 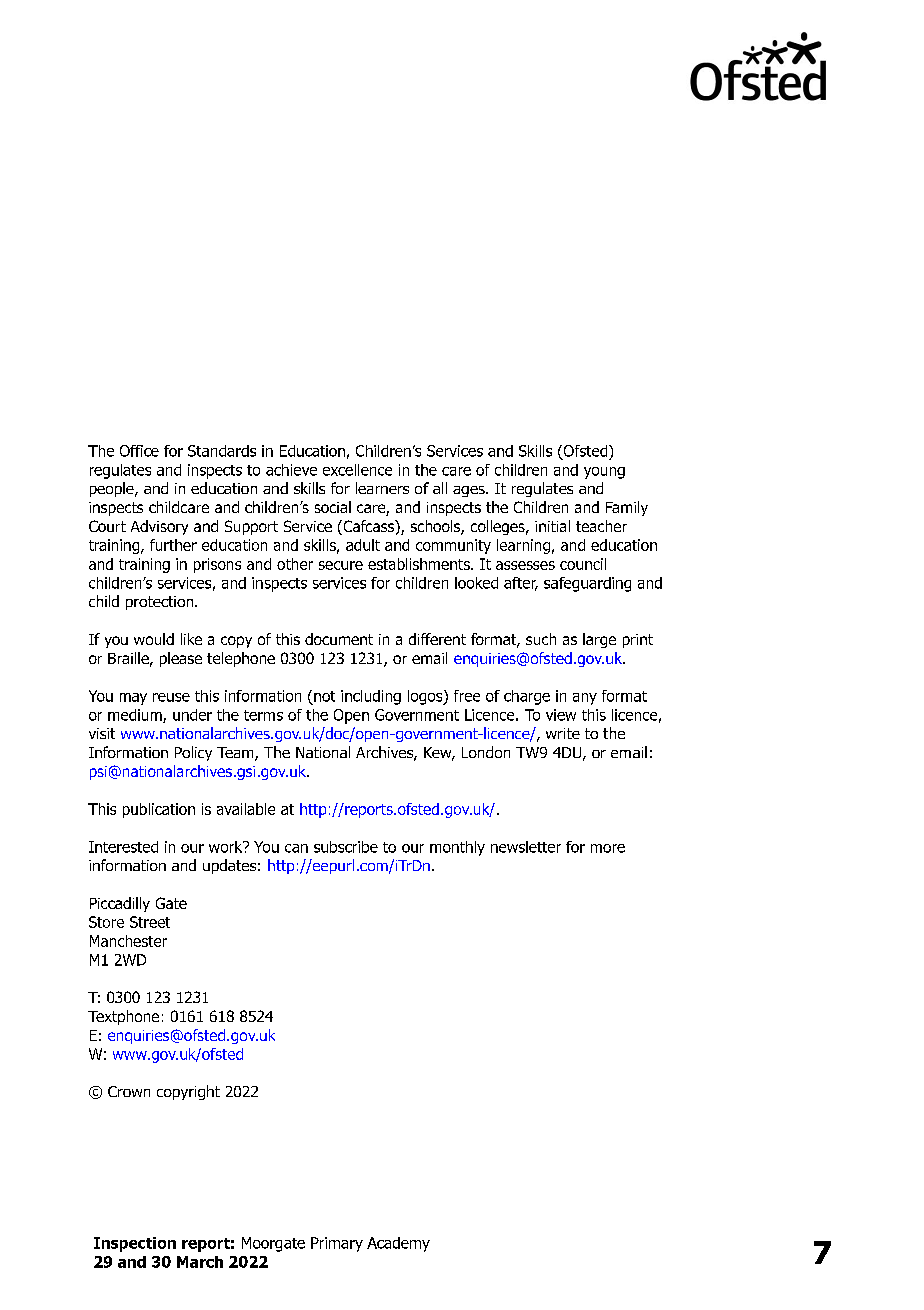 I want to click on Crown, so click(x=129, y=1091).
